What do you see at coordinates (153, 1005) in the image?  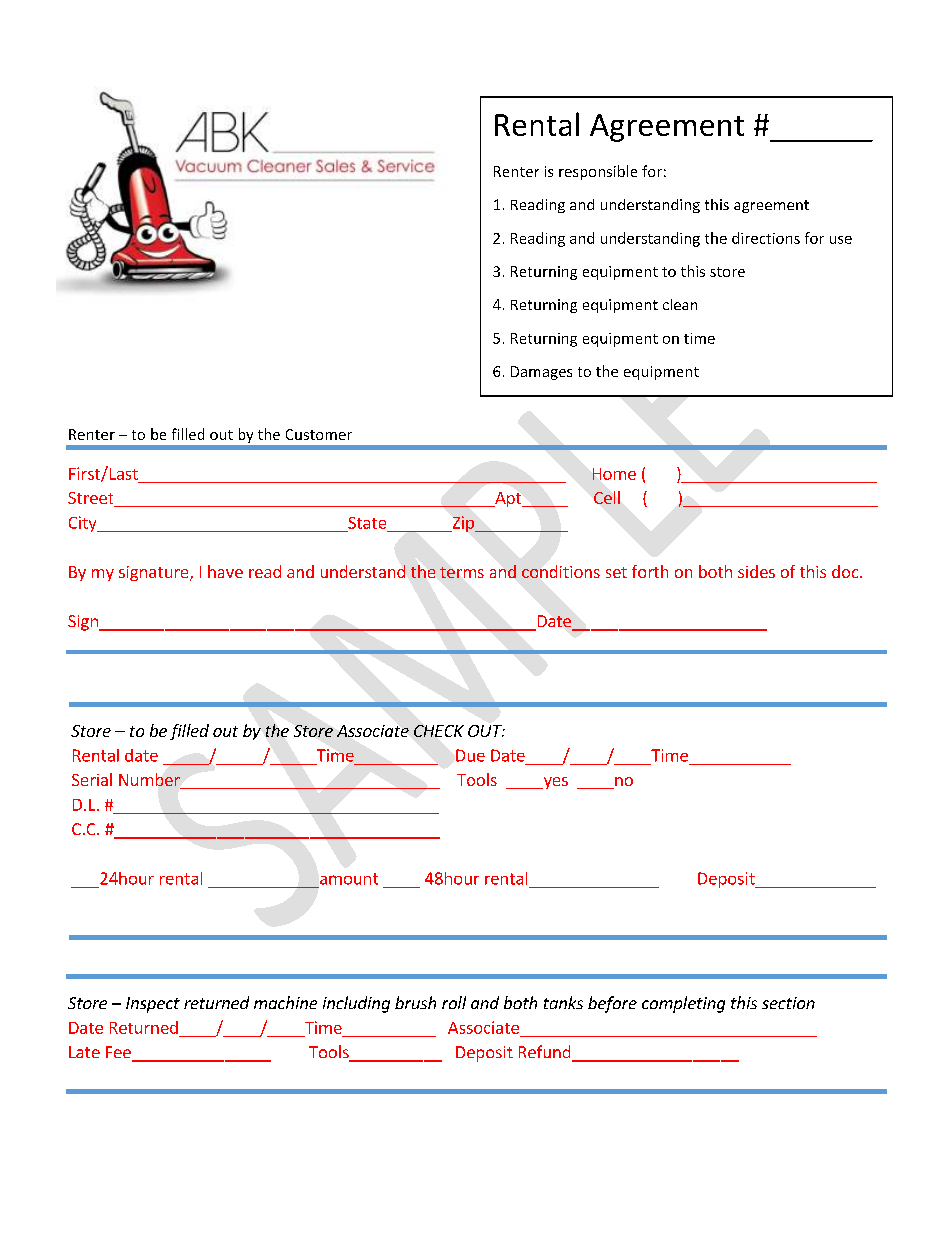 I see `Inspect` at bounding box center [153, 1005].
